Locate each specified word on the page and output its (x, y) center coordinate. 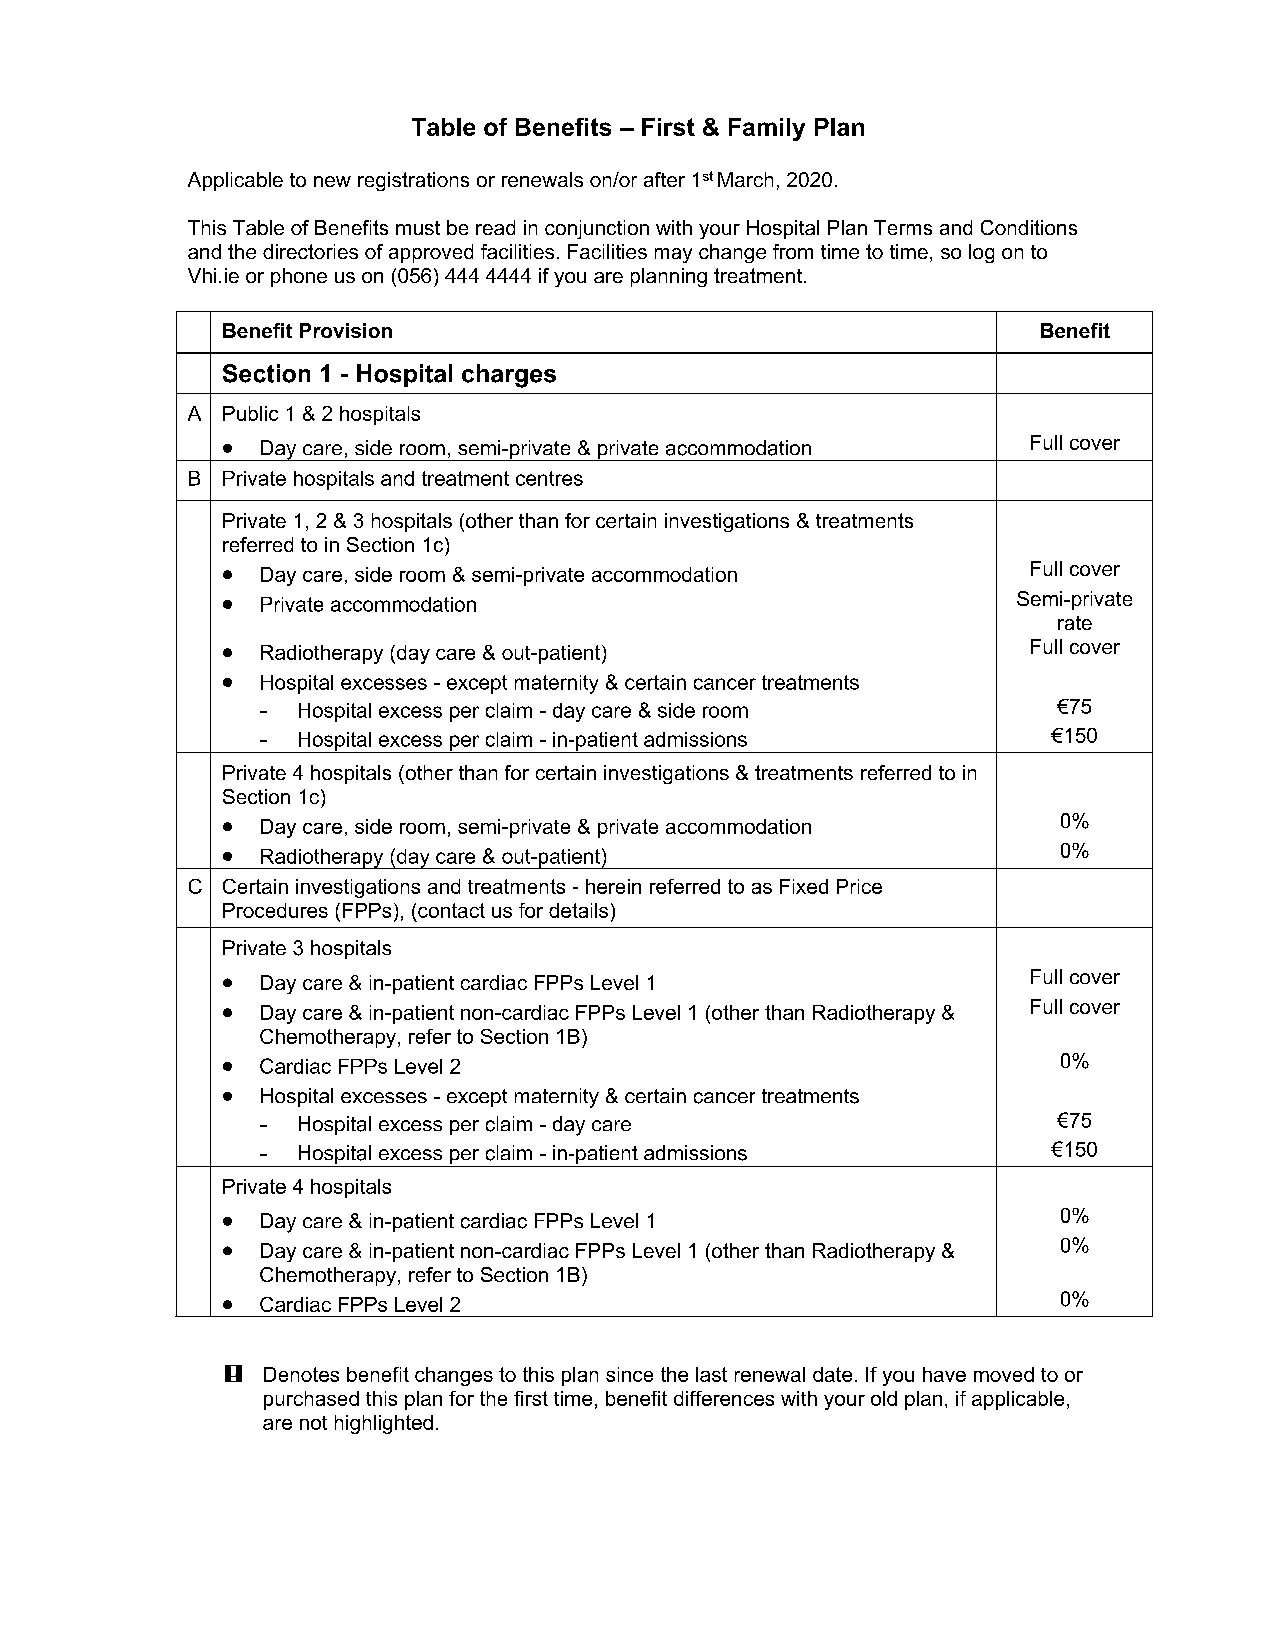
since (629, 1374)
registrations (413, 181)
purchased (311, 1400)
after (664, 179)
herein (613, 886)
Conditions (1029, 227)
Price (859, 886)
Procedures (275, 910)
